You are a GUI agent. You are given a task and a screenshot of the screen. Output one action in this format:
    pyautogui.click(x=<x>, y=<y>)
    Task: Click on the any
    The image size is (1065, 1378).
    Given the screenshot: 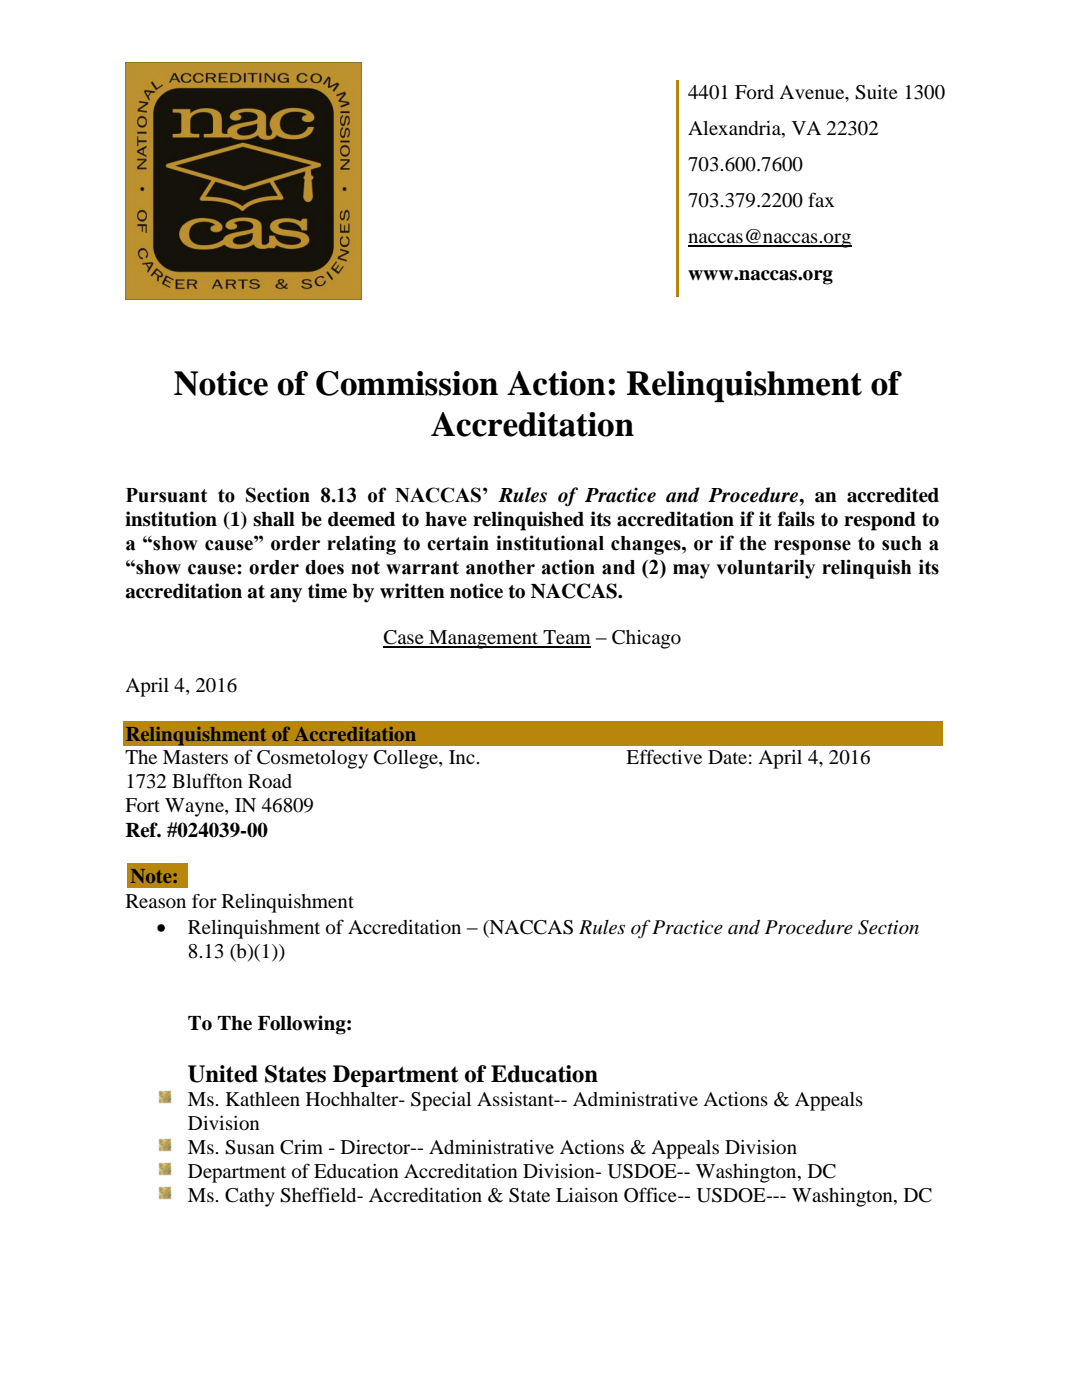 What is the action you would take?
    pyautogui.click(x=286, y=595)
